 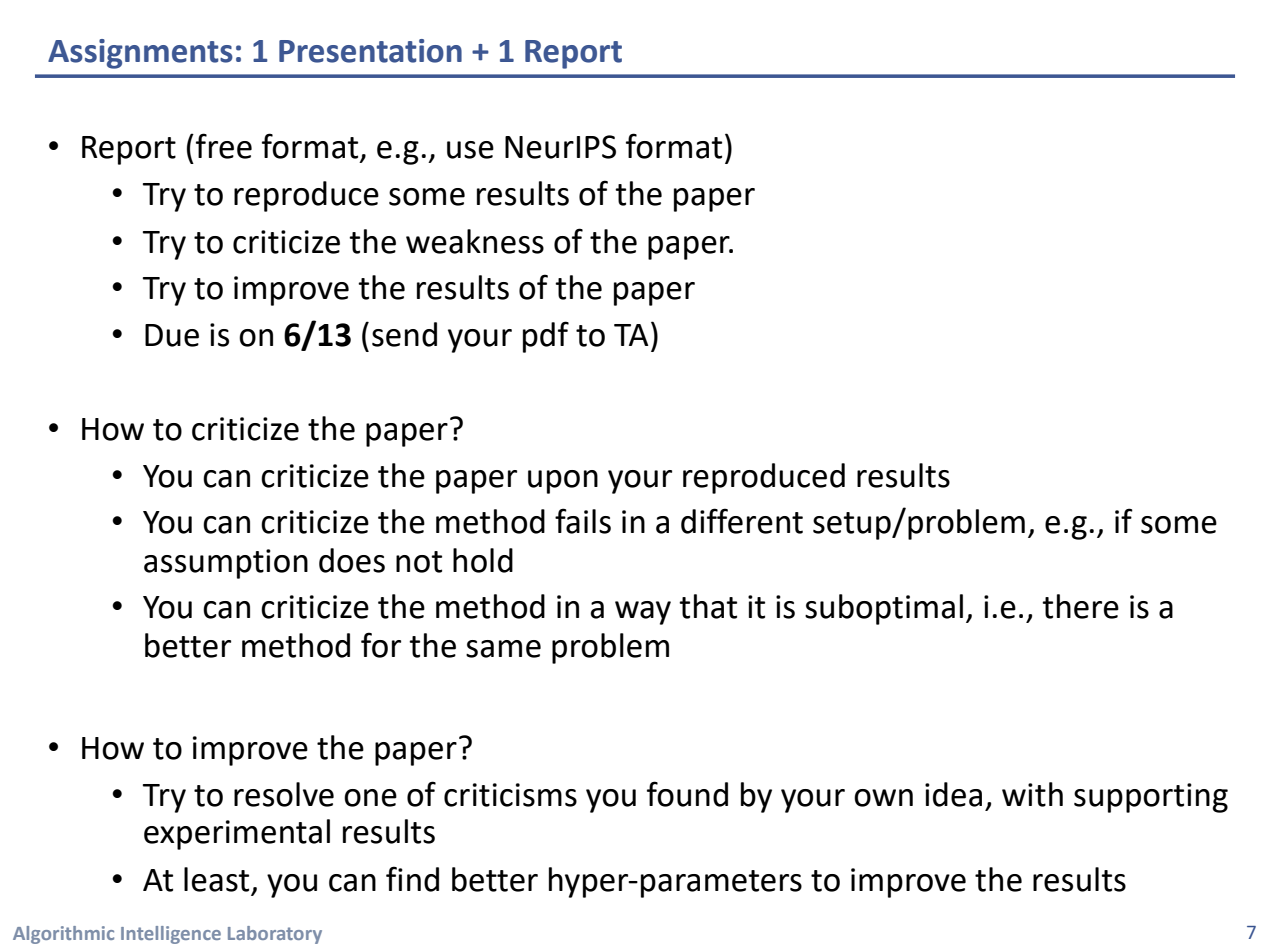 I want to click on assumption, so click(x=226, y=564).
